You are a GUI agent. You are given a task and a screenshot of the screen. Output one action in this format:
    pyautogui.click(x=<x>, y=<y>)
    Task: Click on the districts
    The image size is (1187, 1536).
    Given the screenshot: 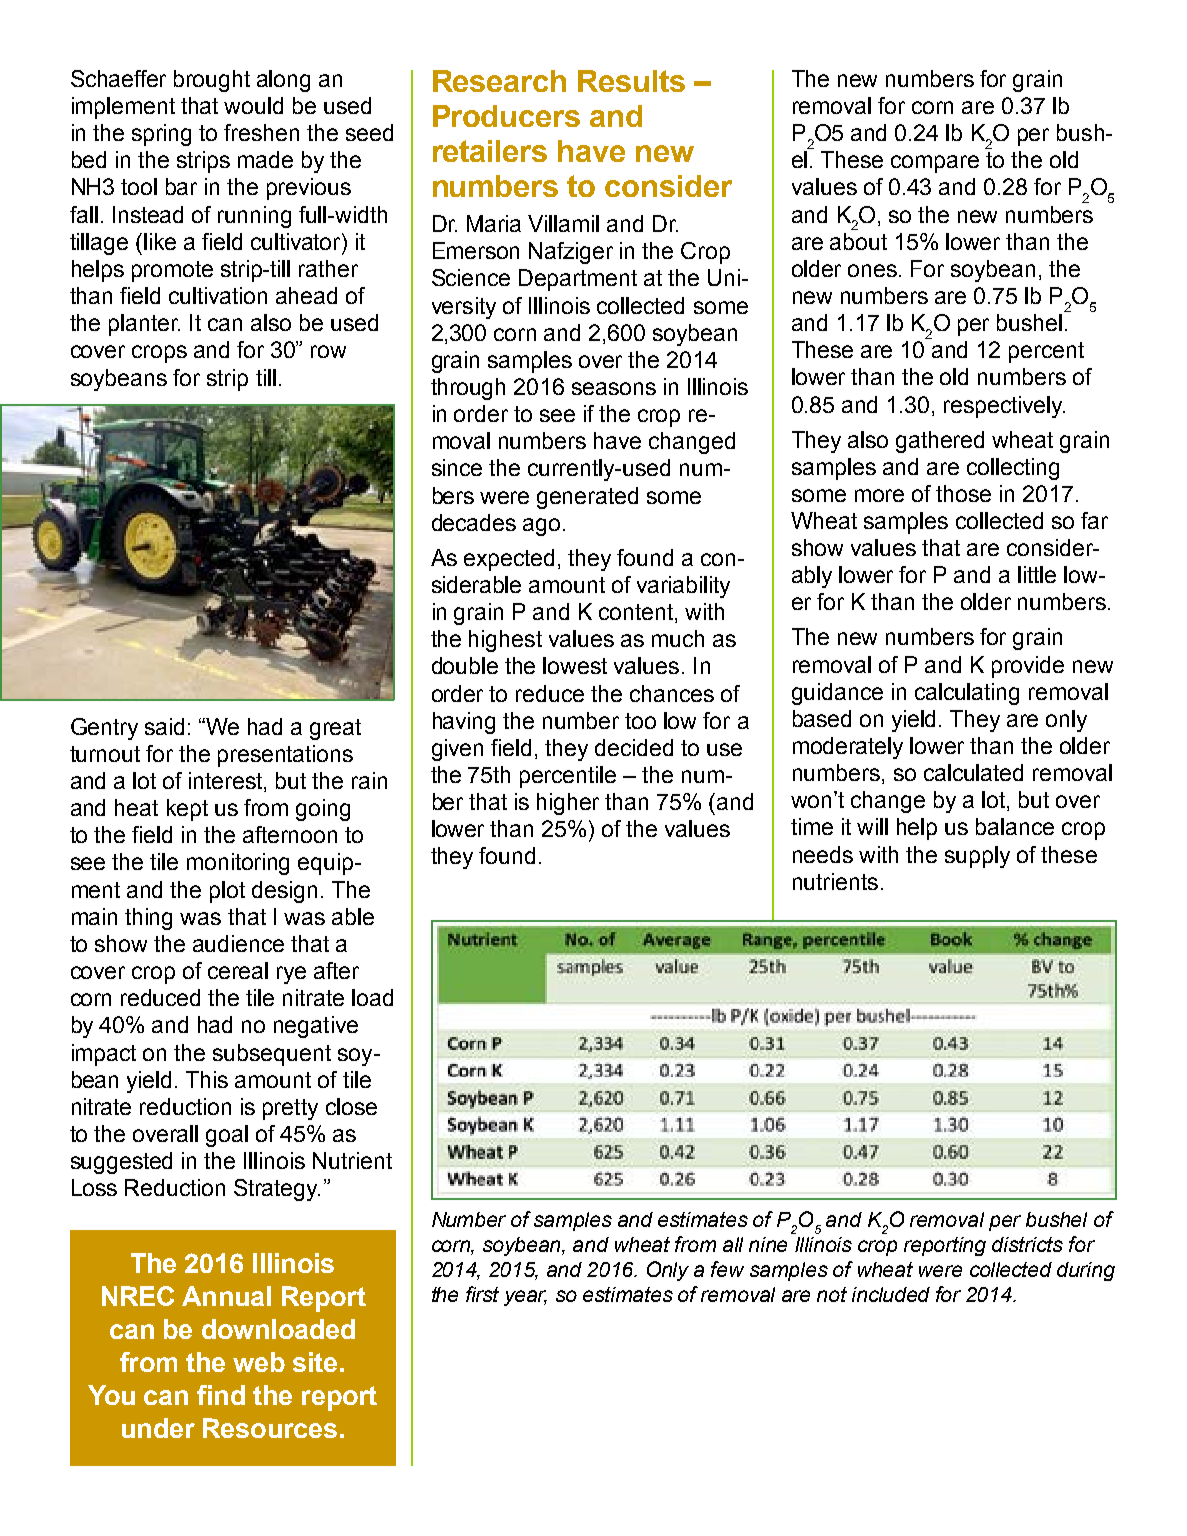 What is the action you would take?
    pyautogui.click(x=1027, y=1244)
